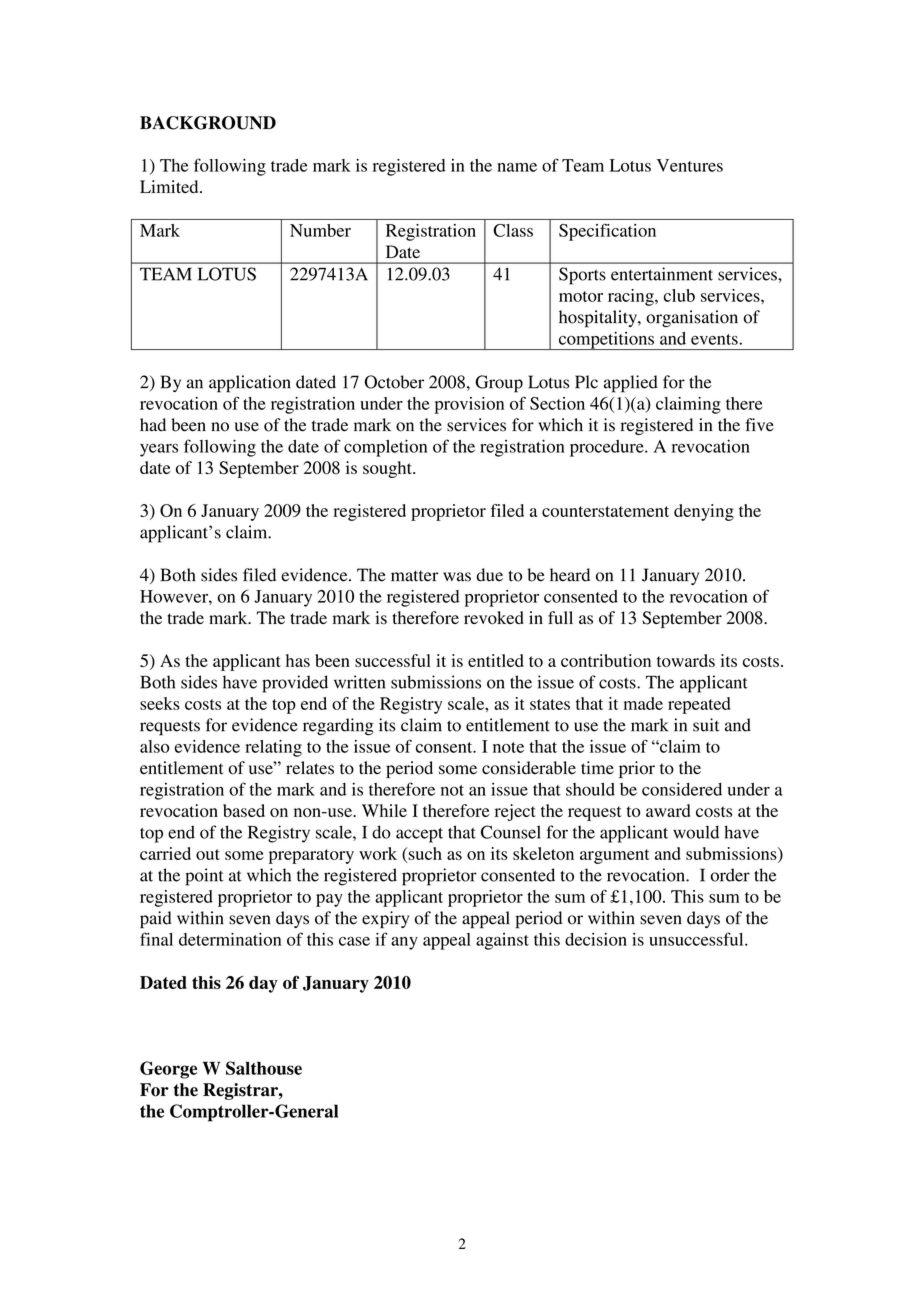 This image has width=924, height=1308. What do you see at coordinates (704, 512) in the image?
I see `denying` at bounding box center [704, 512].
